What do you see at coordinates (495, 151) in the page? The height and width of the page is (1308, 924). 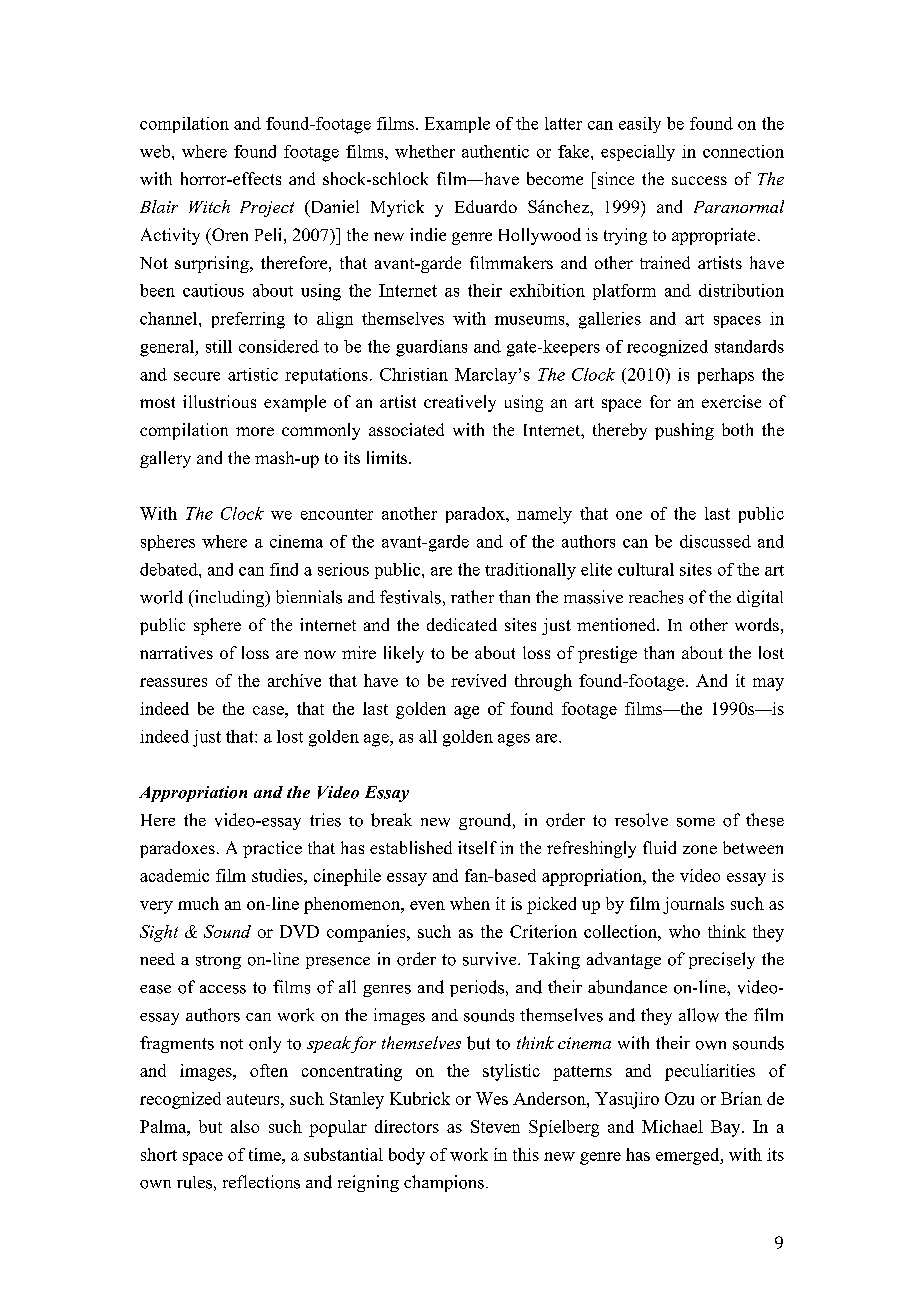 I see `authentic` at bounding box center [495, 151].
